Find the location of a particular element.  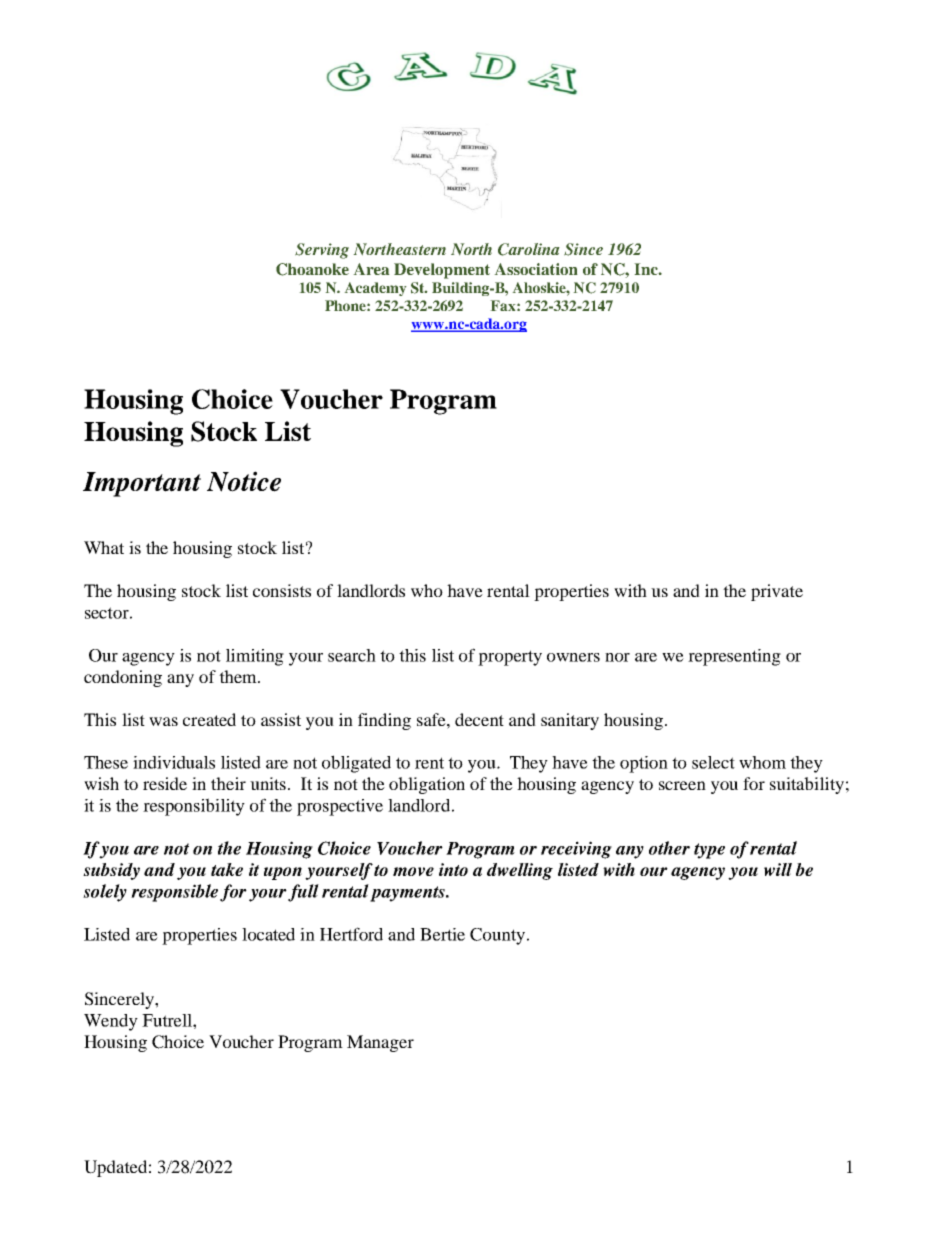

obligation is located at coordinates (427, 785).
